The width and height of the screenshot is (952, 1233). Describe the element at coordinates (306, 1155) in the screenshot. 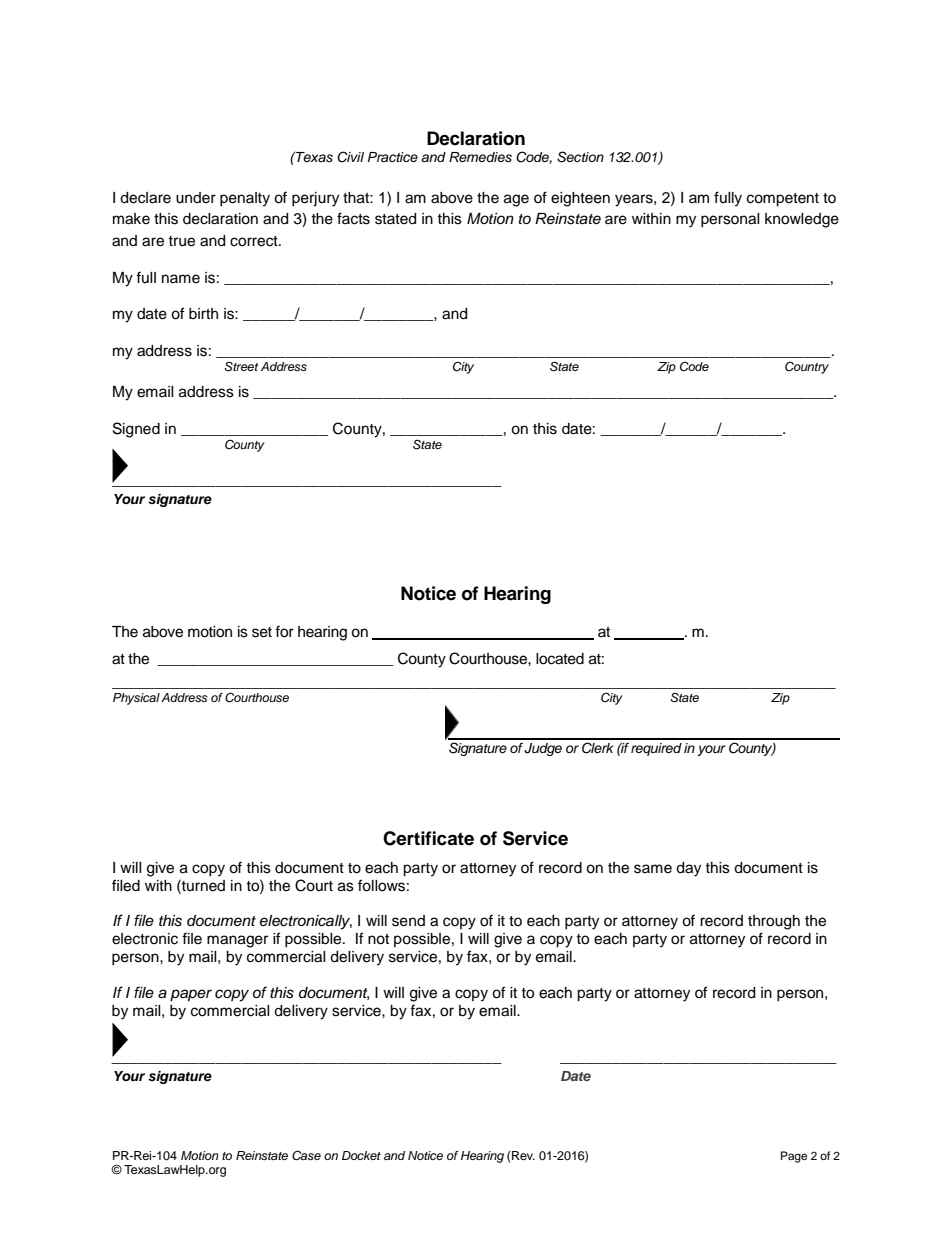

I see `Case` at that location.
